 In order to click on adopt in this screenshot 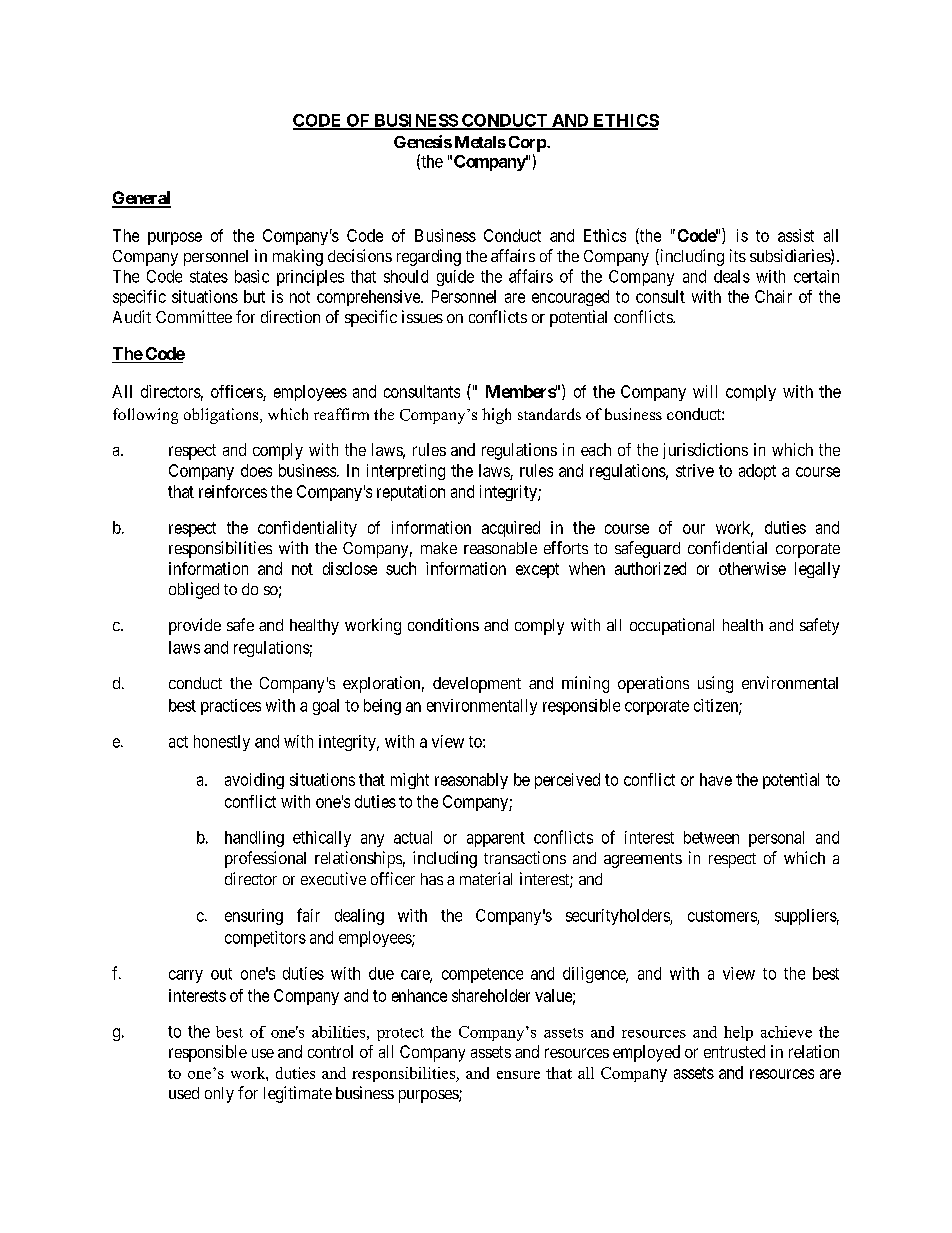, I will do `click(757, 472)`.
